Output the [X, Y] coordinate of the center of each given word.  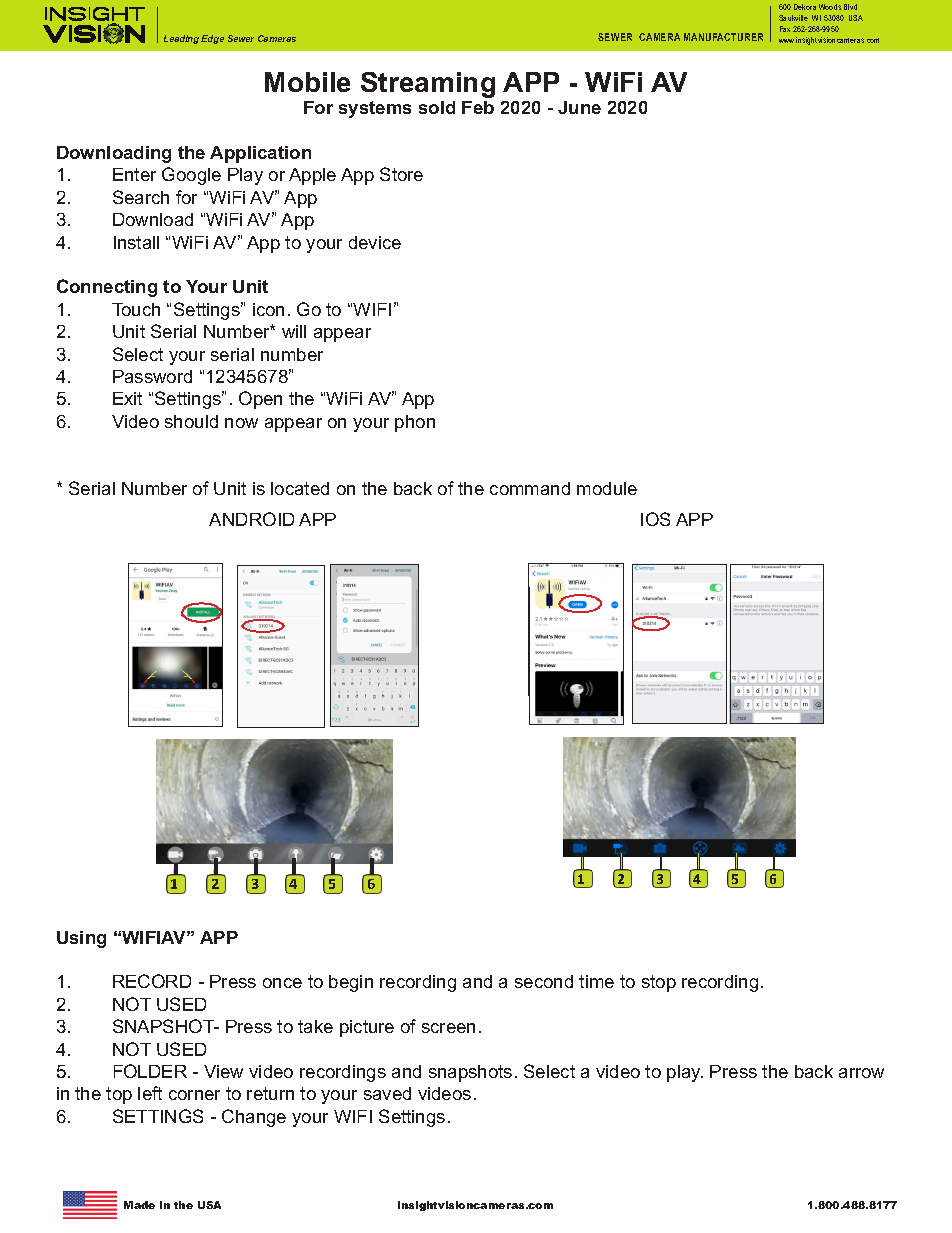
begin [351, 983]
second [544, 981]
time [596, 981]
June [579, 107]
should [191, 421]
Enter [134, 174]
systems [375, 109]
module [607, 488]
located [300, 488]
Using [81, 939]
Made [139, 1205]
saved [387, 1093]
